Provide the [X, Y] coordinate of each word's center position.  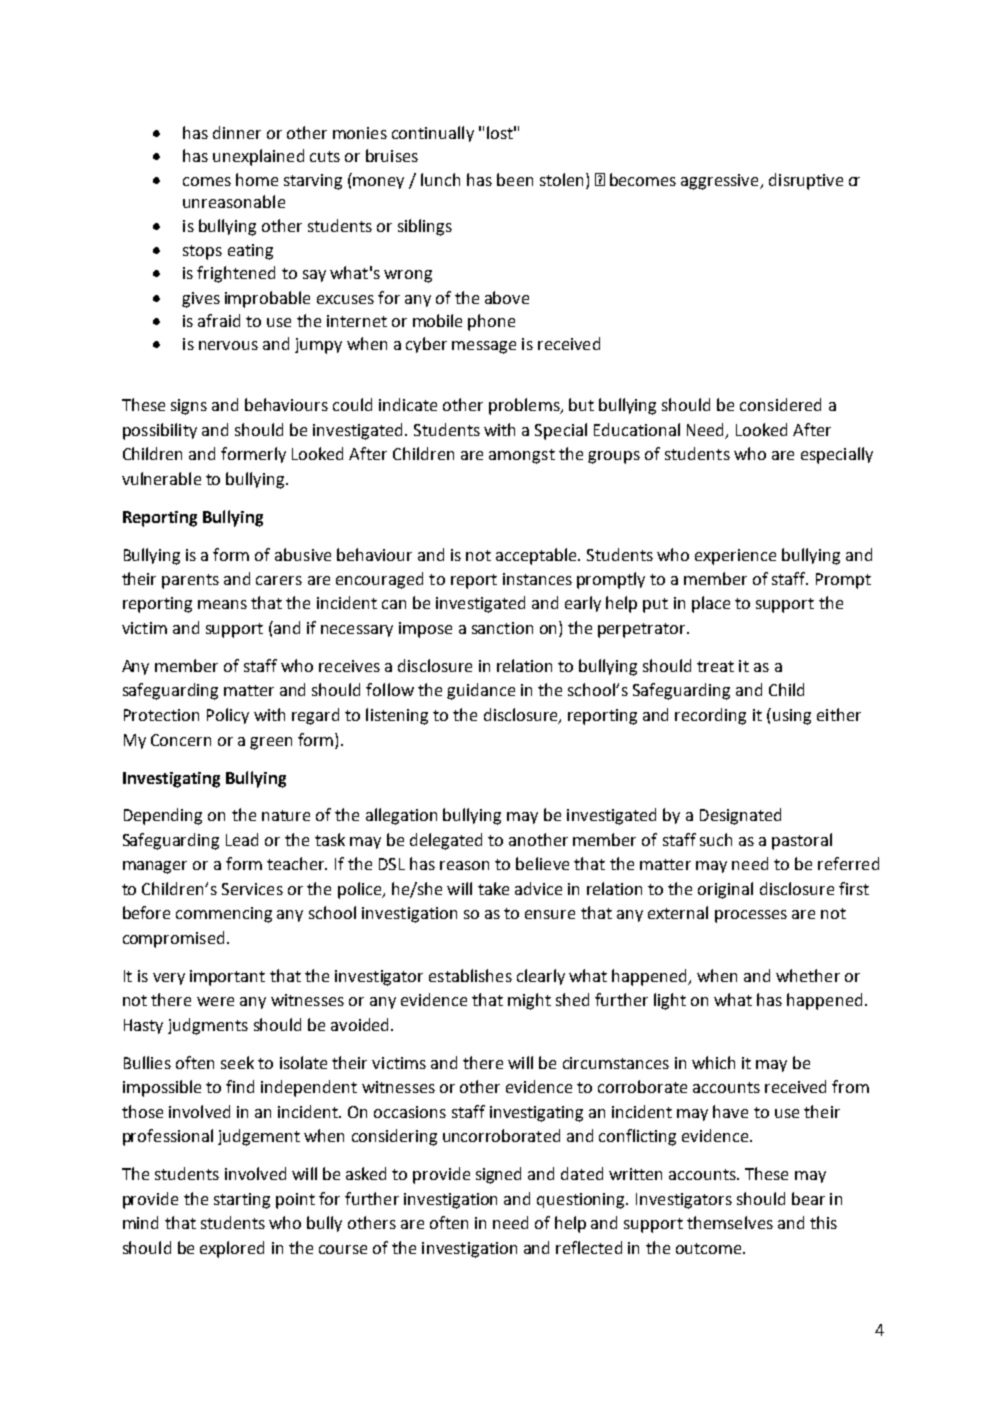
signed [498, 1175]
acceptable [537, 556]
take [493, 888]
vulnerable [161, 478]
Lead [242, 839]
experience [735, 557]
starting [242, 1201]
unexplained [258, 157]
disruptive [806, 181]
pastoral [802, 841]
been [515, 179]
